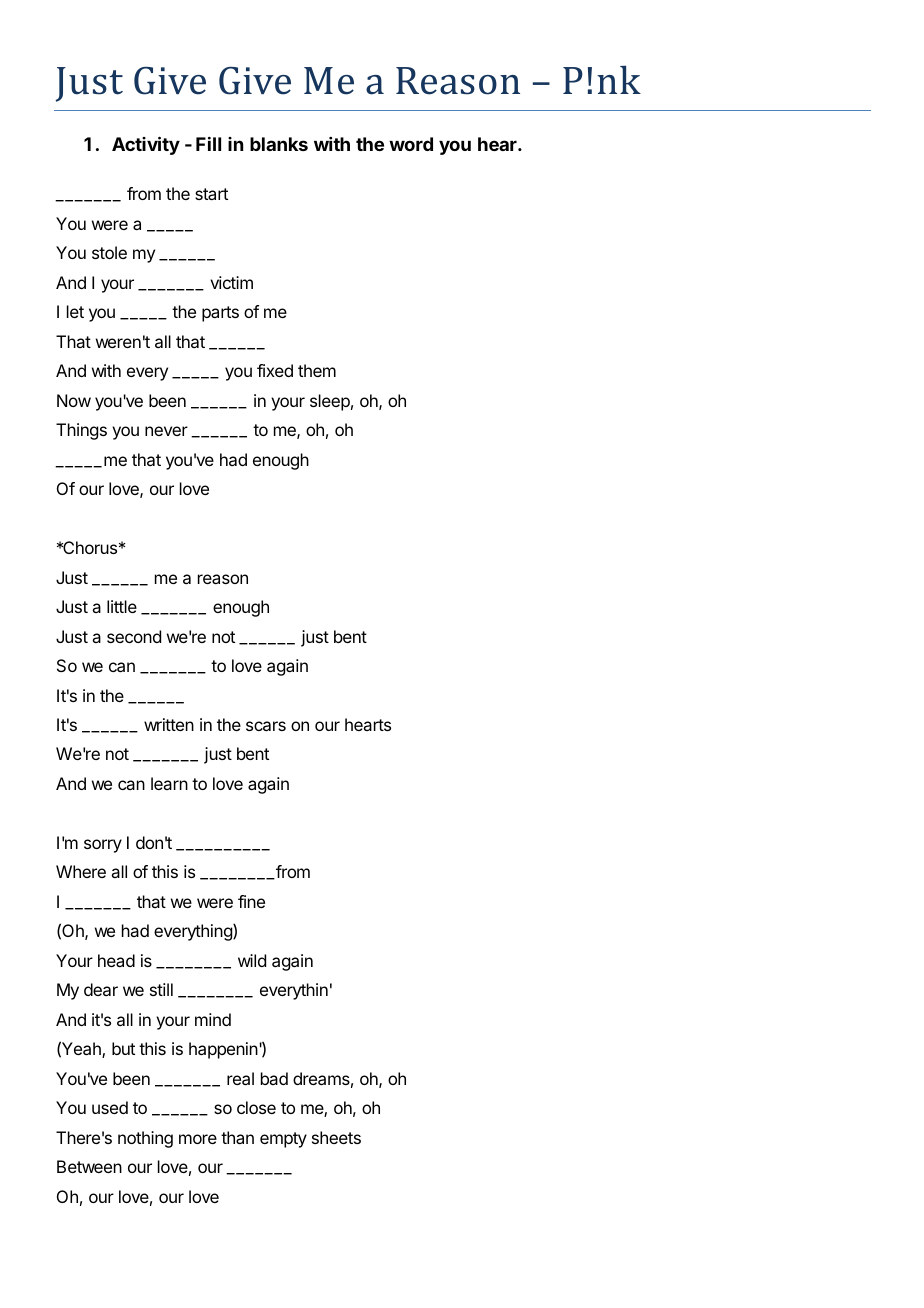 Image resolution: width=924 pixels, height=1308 pixels. I want to click on scars, so click(266, 726).
